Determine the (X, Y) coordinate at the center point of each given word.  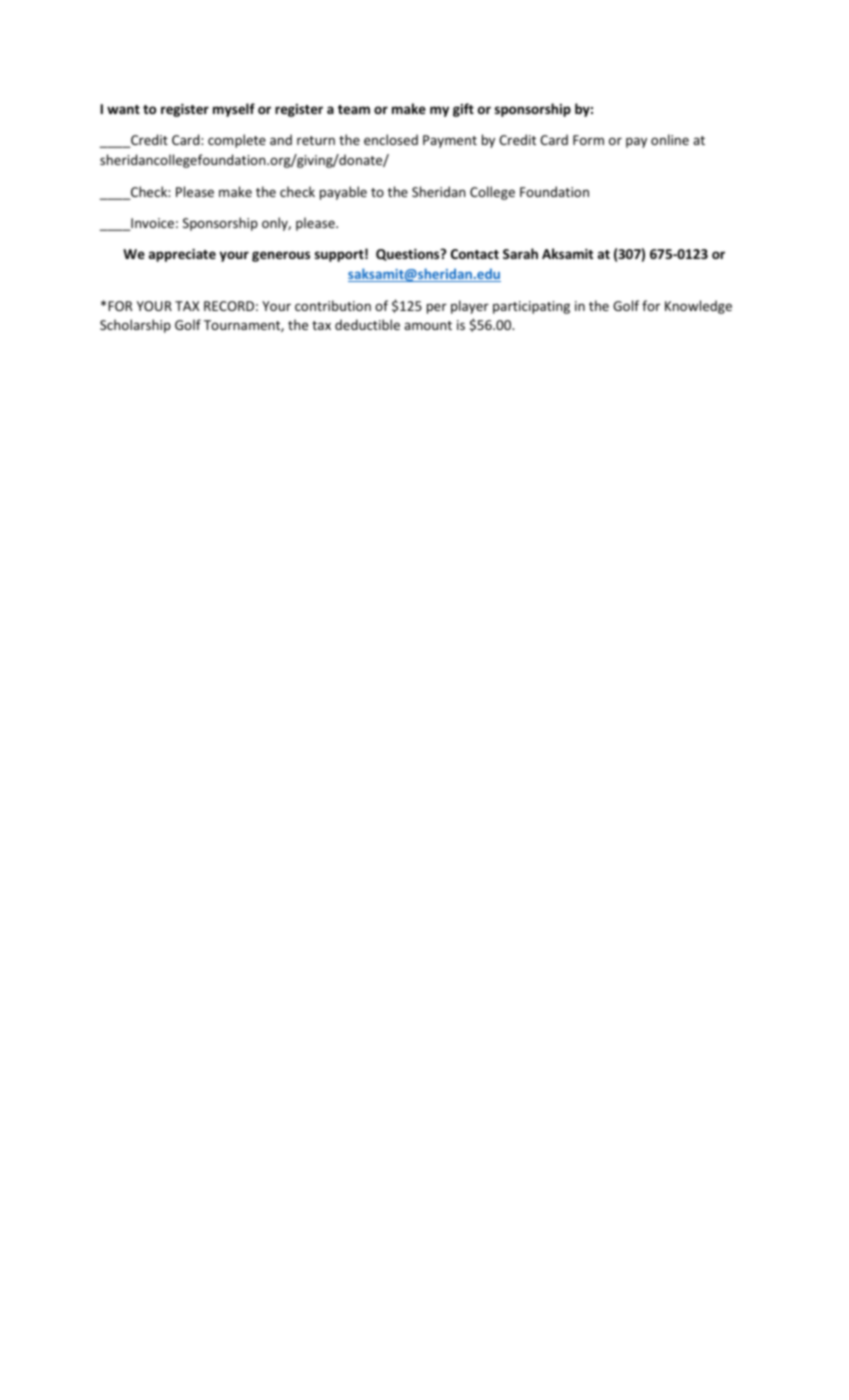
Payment (450, 141)
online (670, 139)
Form (588, 140)
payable (343, 193)
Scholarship (135, 326)
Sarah (520, 253)
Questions (409, 255)
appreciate (182, 255)
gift (463, 110)
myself (234, 110)
